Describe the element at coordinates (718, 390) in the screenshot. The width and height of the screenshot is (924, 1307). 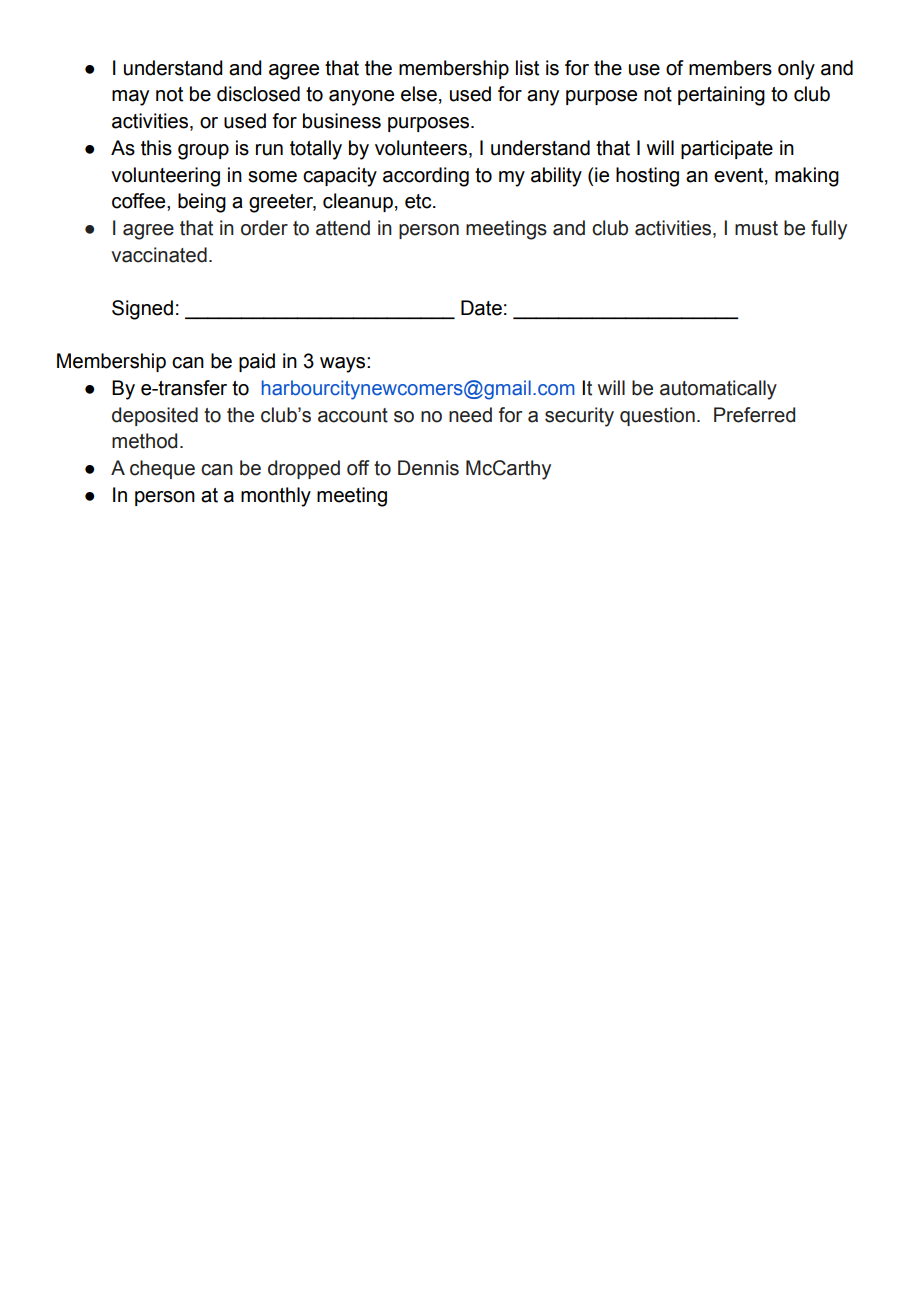
I see `automatically` at that location.
